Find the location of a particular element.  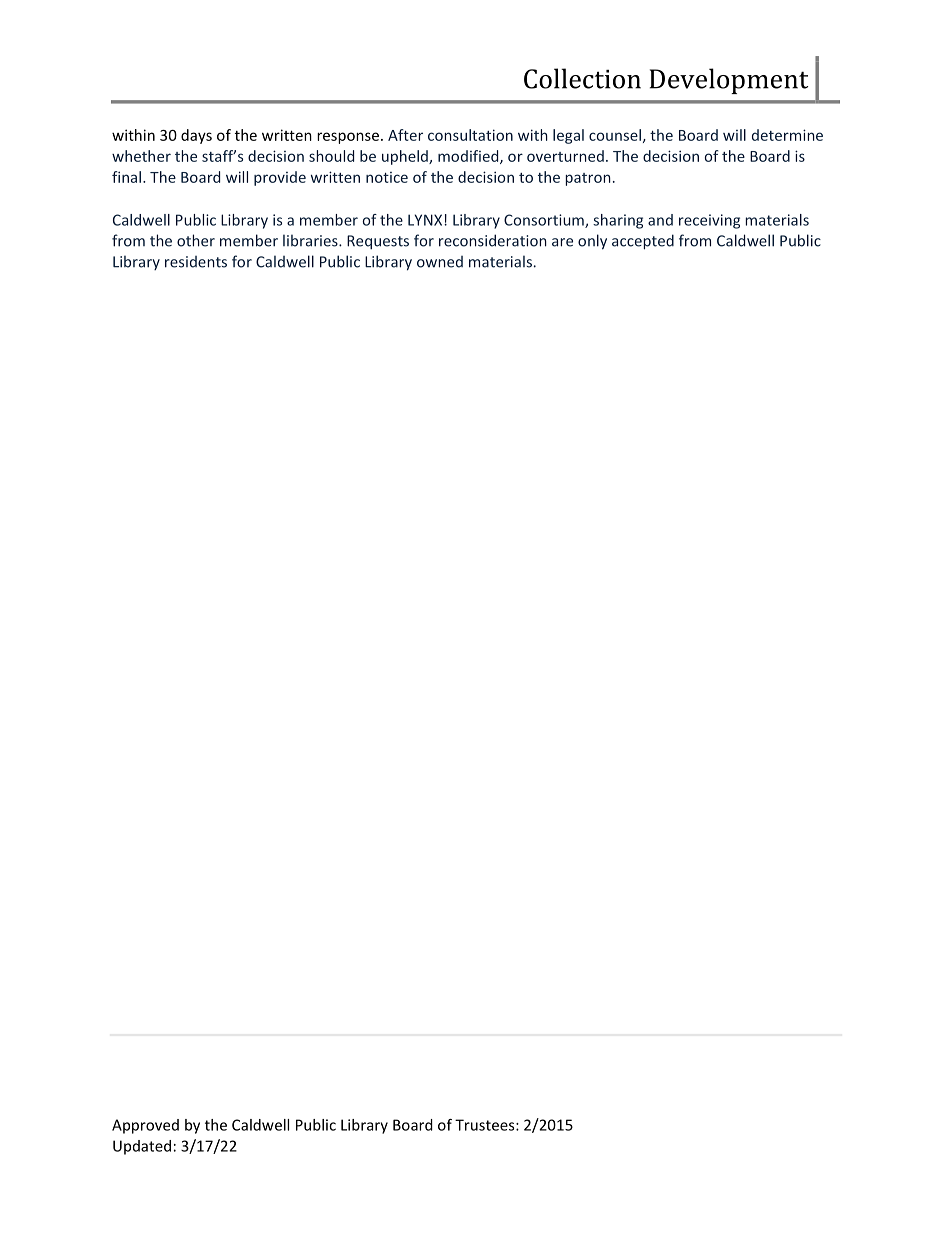

Updated is located at coordinates (142, 1147).
